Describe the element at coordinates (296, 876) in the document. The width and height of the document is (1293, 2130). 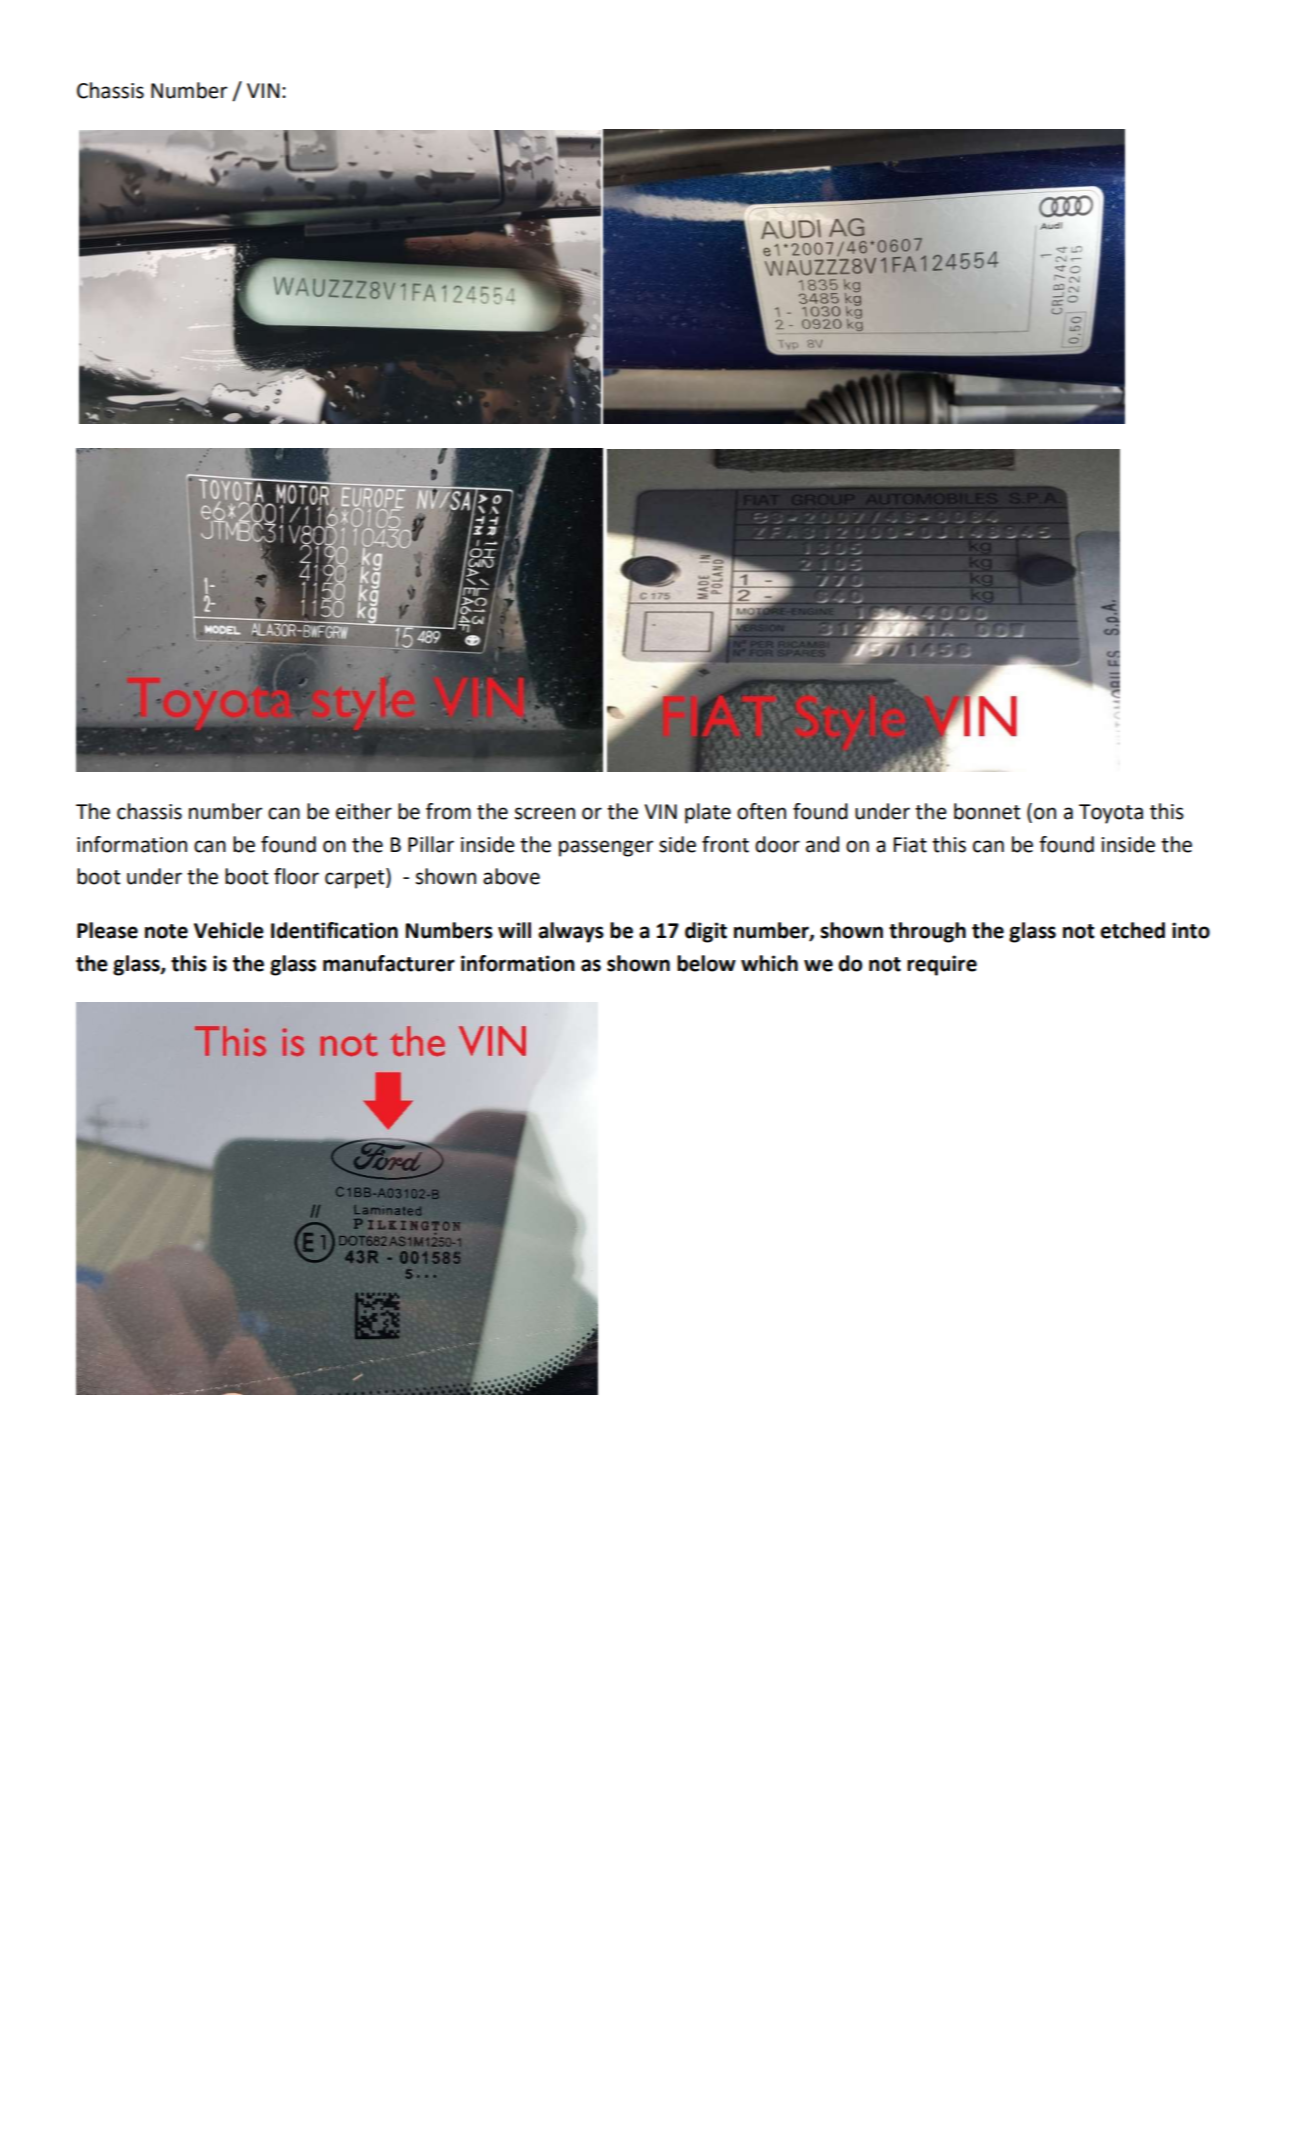
I see `floor` at that location.
